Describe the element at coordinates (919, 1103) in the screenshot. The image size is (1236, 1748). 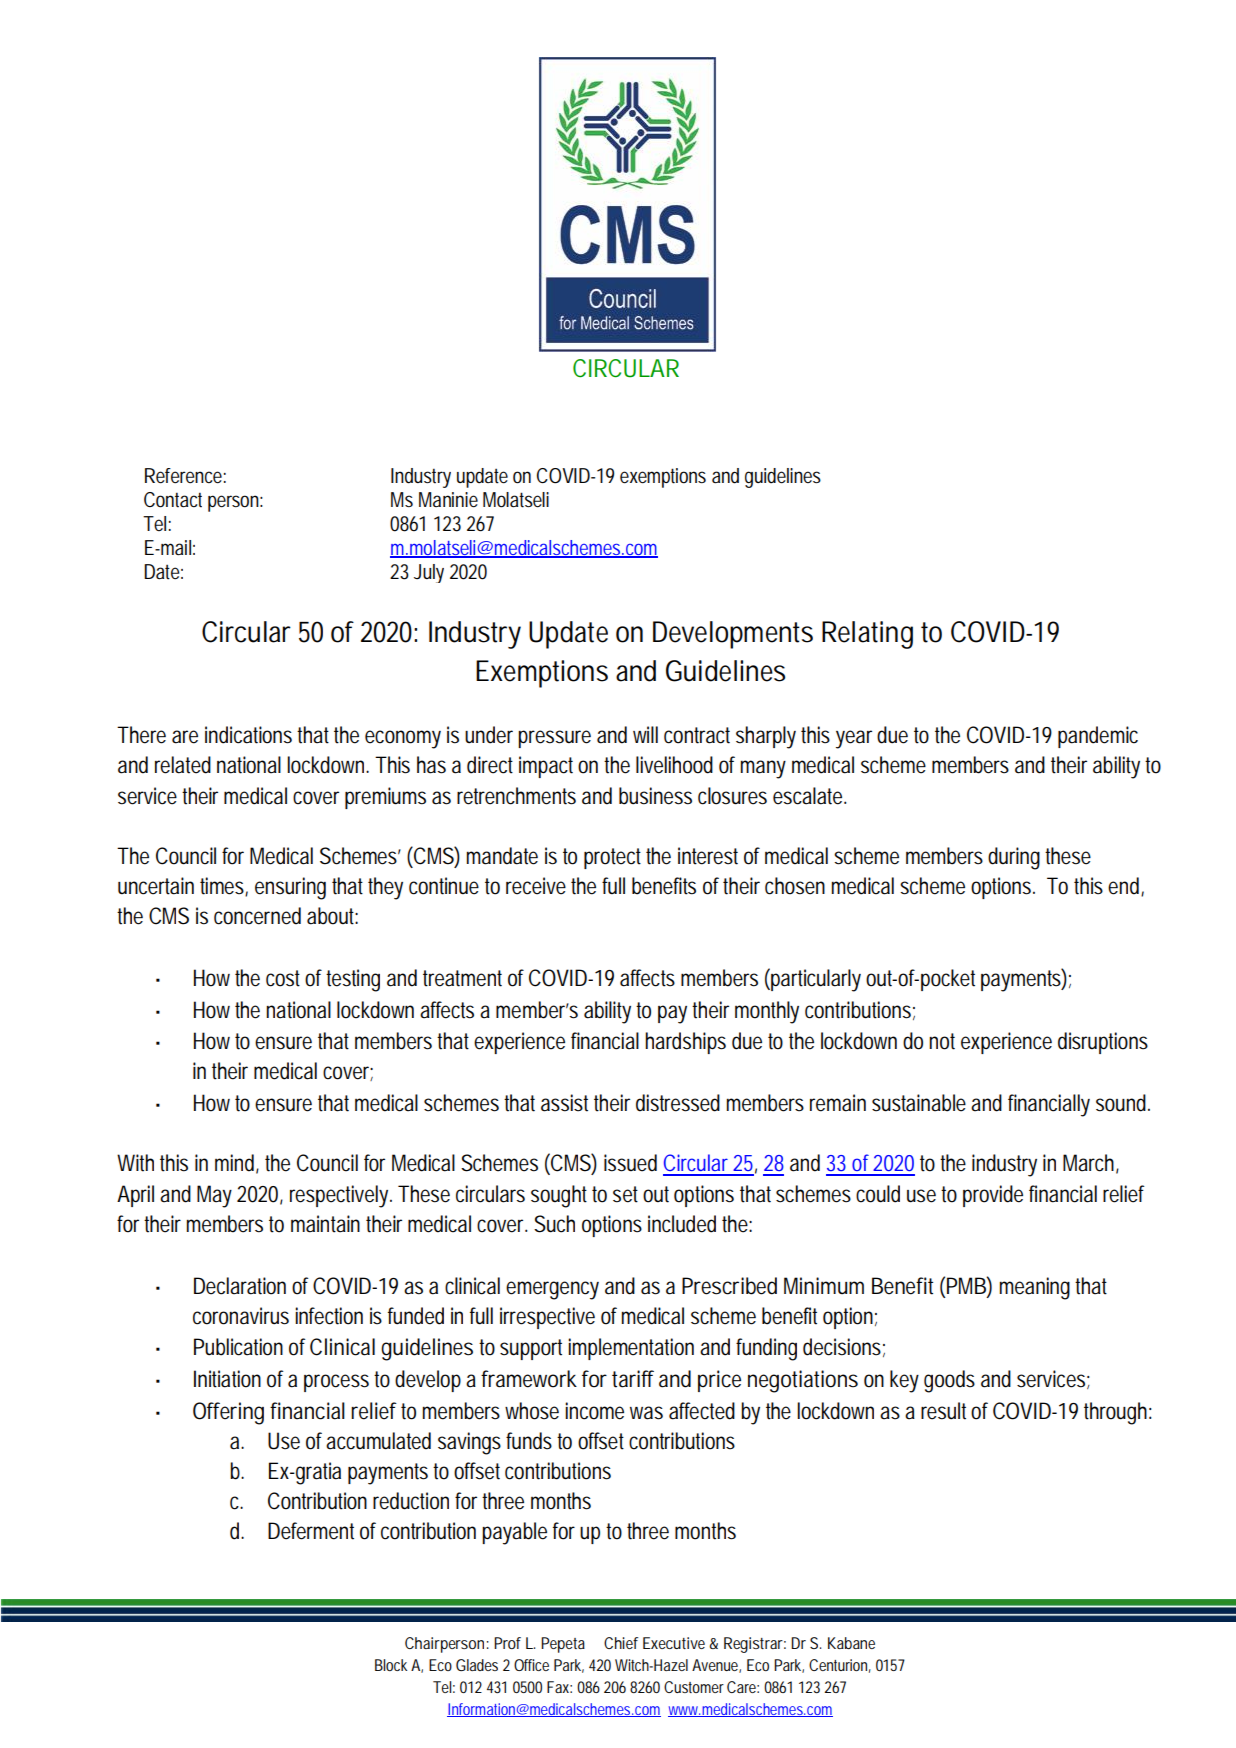
I see `sustainable` at that location.
